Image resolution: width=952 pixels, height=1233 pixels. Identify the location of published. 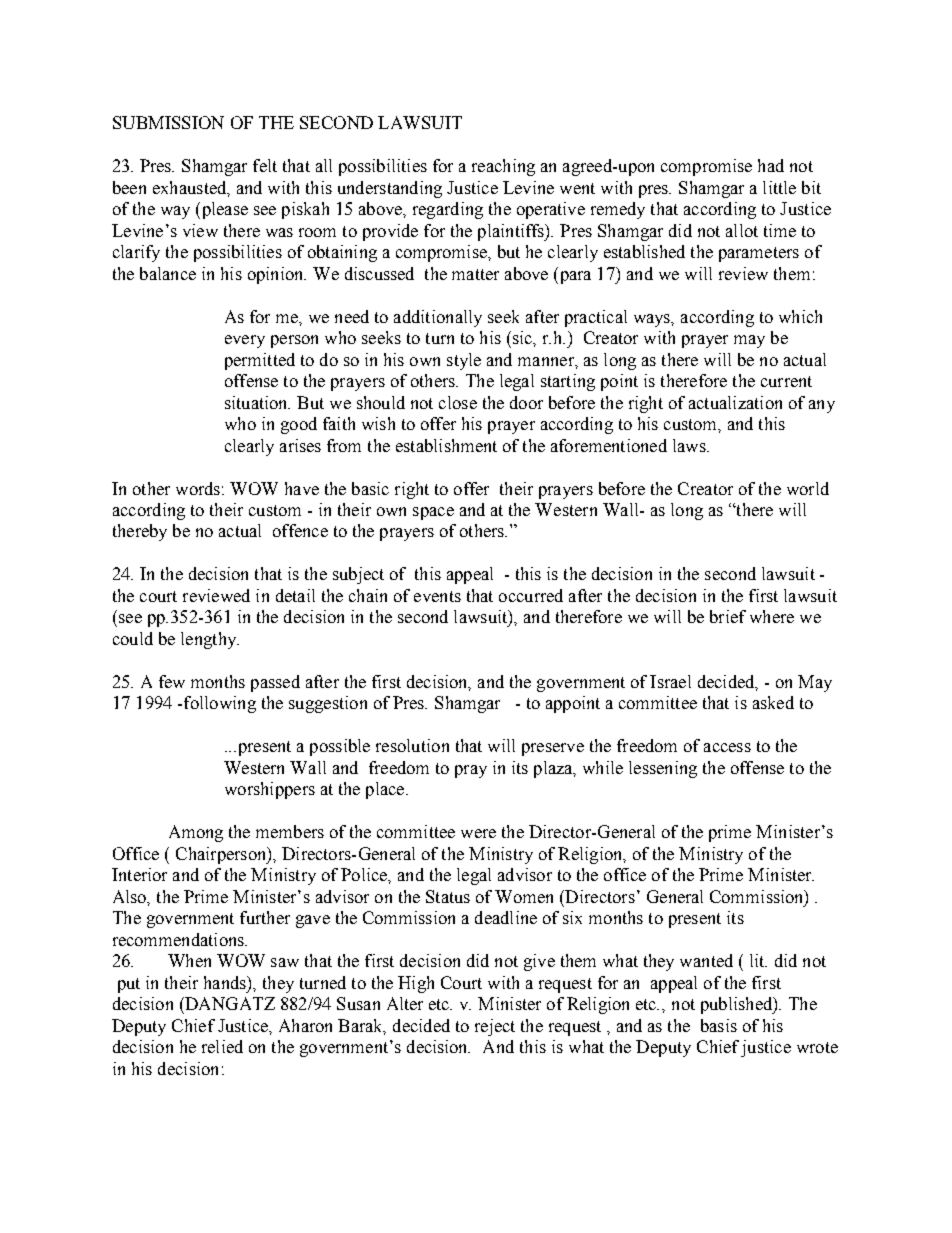
(738, 1005).
